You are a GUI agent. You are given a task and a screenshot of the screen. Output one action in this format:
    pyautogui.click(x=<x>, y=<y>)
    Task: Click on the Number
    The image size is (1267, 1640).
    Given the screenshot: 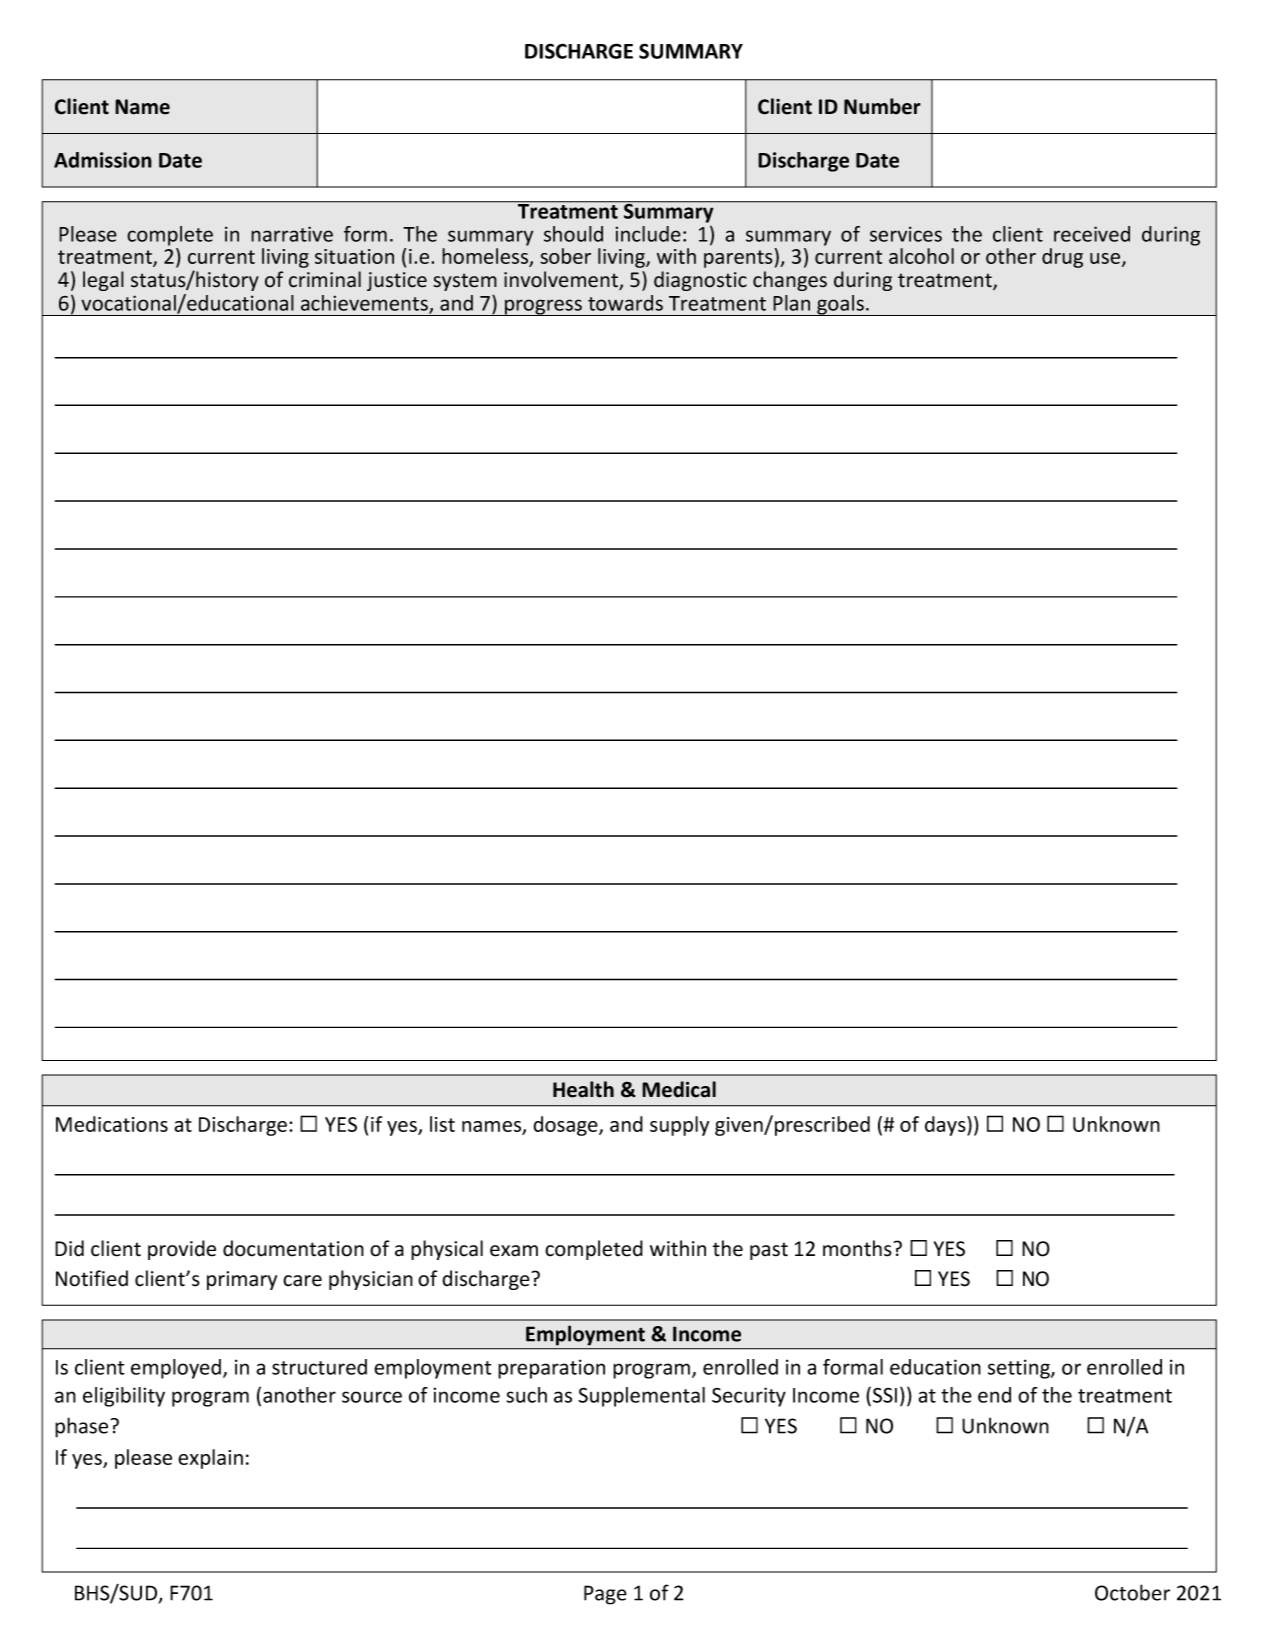 What is the action you would take?
    pyautogui.click(x=882, y=106)
